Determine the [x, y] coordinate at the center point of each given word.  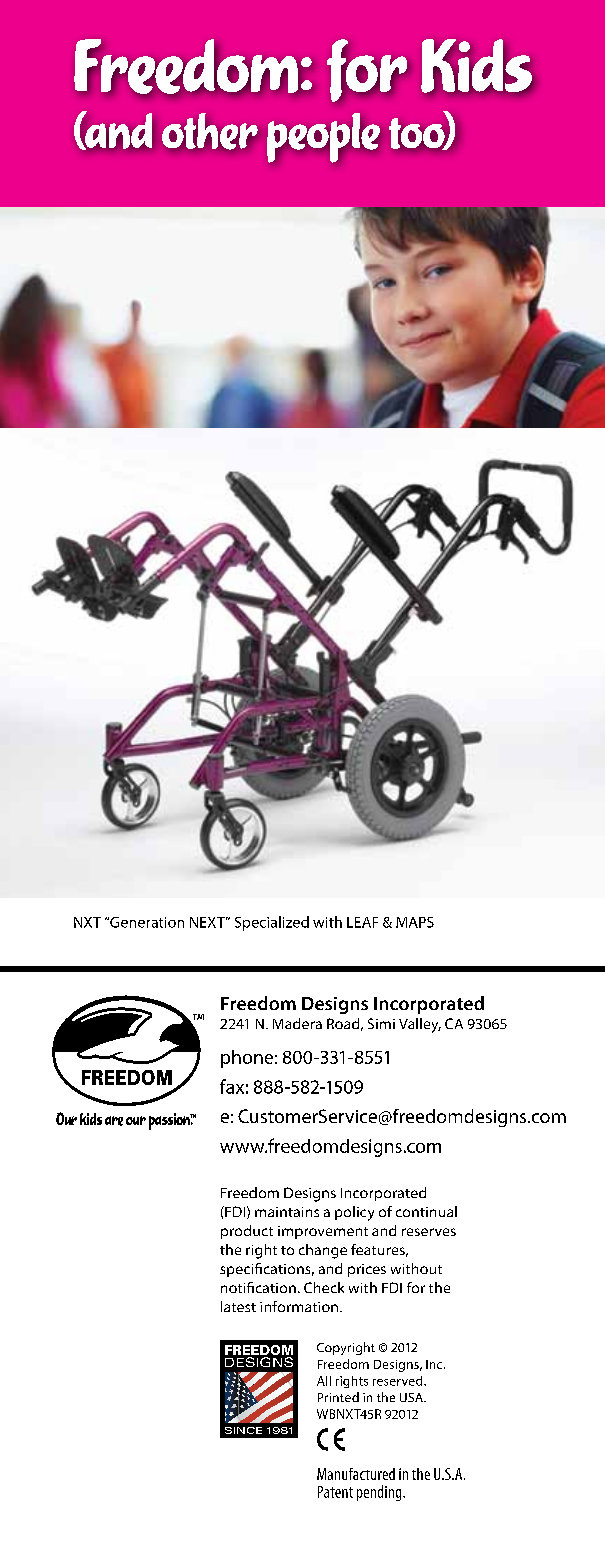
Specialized [272, 923]
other [210, 131]
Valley [420, 1025]
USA [412, 1397]
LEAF [362, 922]
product [247, 1232]
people [323, 138]
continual [426, 1211]
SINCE [243, 1430]
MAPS [415, 922]
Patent [335, 1492]
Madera [297, 1023]
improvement [323, 1232]
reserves [429, 1232]
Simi [381, 1023]
